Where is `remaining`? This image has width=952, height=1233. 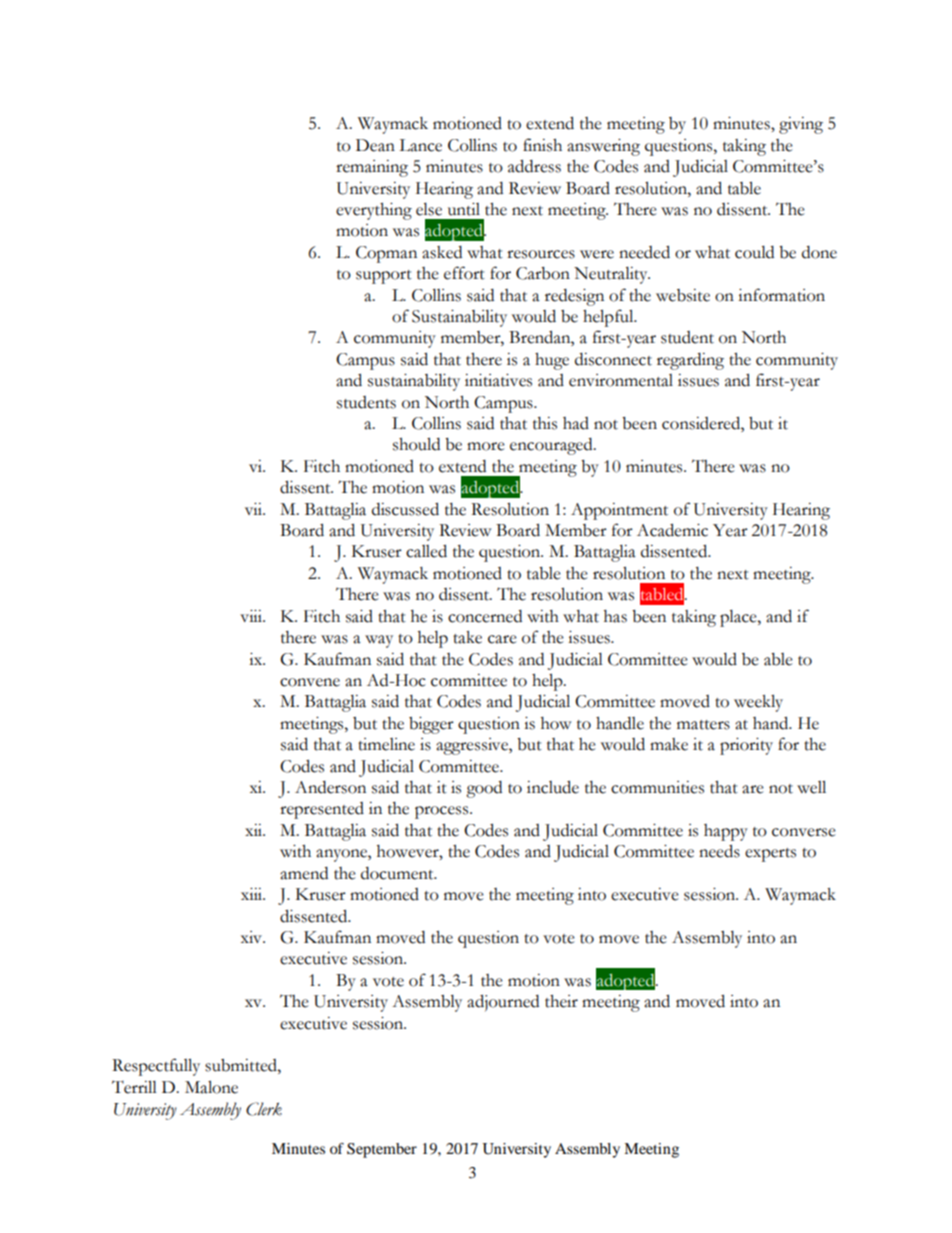
remaining is located at coordinates (372, 168).
